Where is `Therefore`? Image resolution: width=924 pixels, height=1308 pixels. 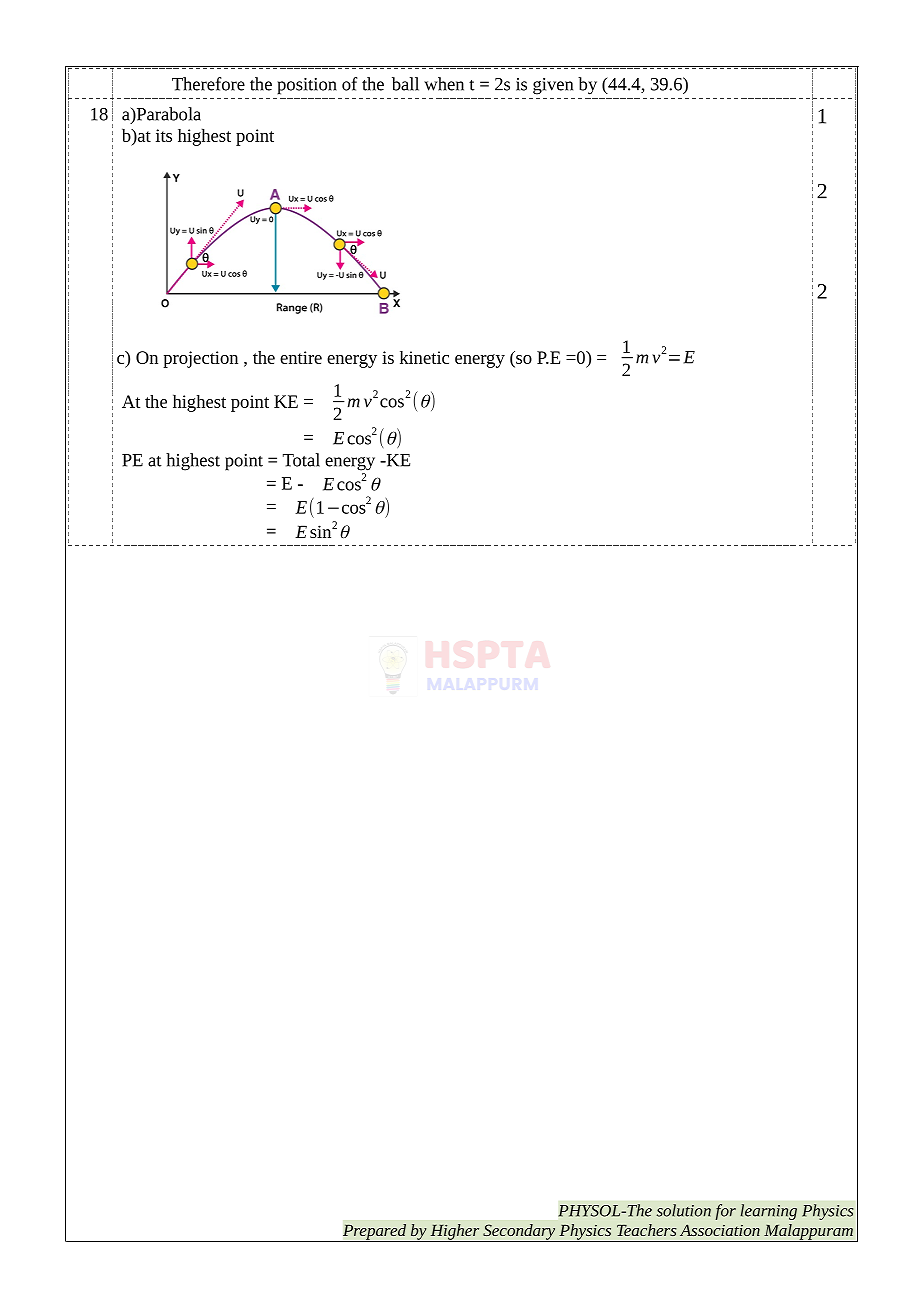
Therefore is located at coordinates (208, 84).
